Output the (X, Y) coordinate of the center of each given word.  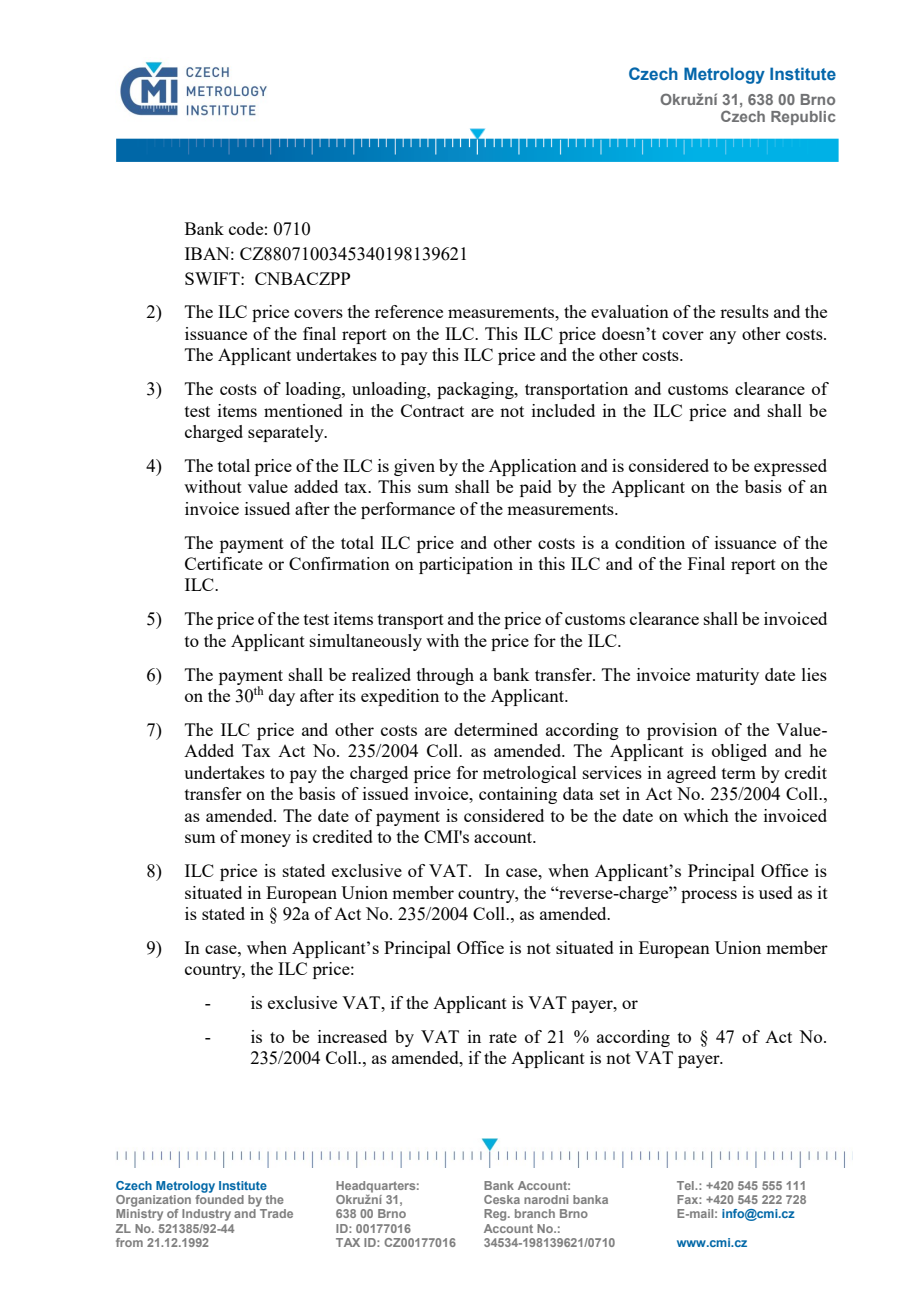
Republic (803, 118)
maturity (727, 676)
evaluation (630, 311)
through (445, 676)
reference (409, 311)
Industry (206, 1215)
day (282, 697)
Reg (496, 1215)
